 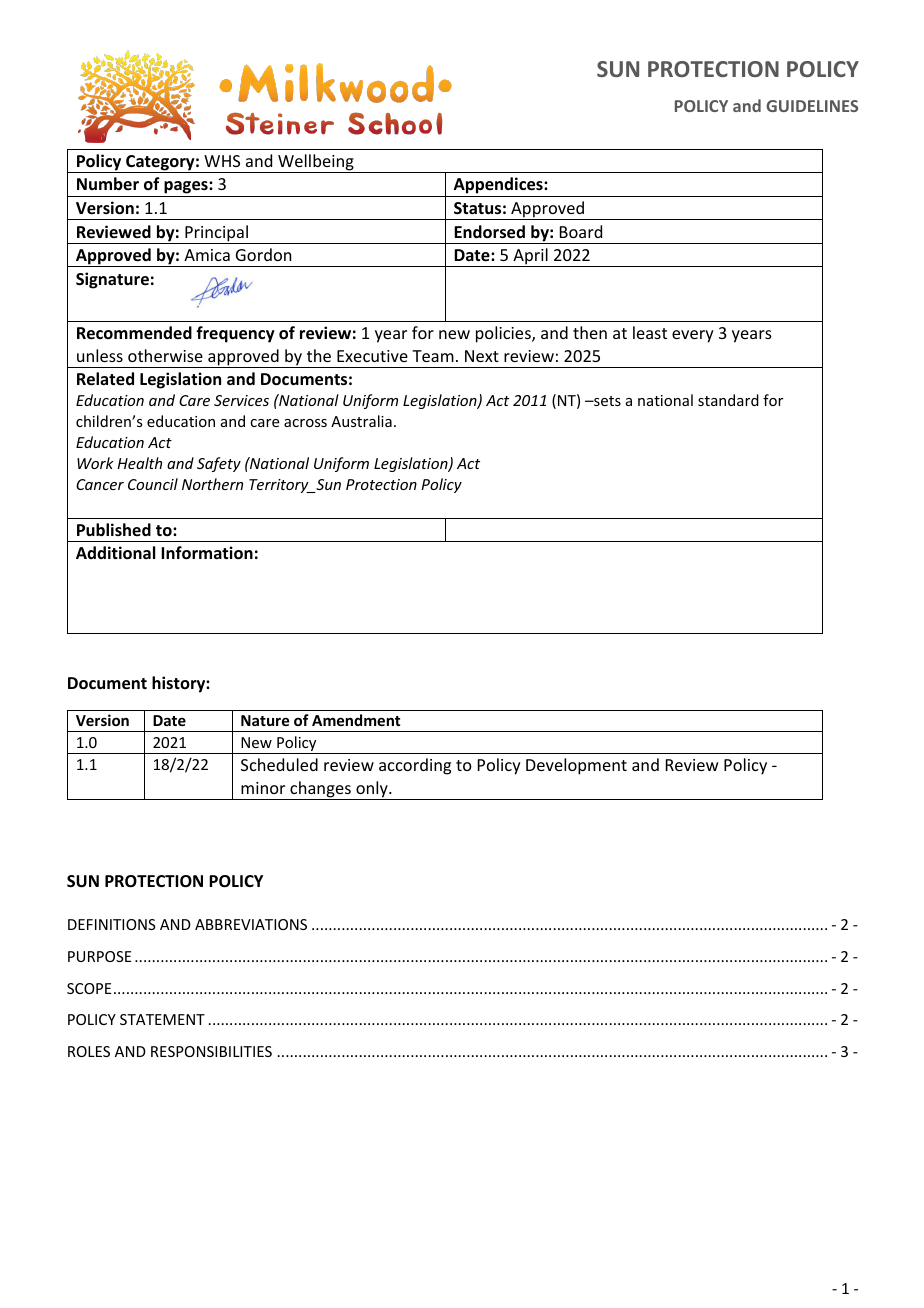 What do you see at coordinates (415, 766) in the screenshot?
I see `according` at bounding box center [415, 766].
